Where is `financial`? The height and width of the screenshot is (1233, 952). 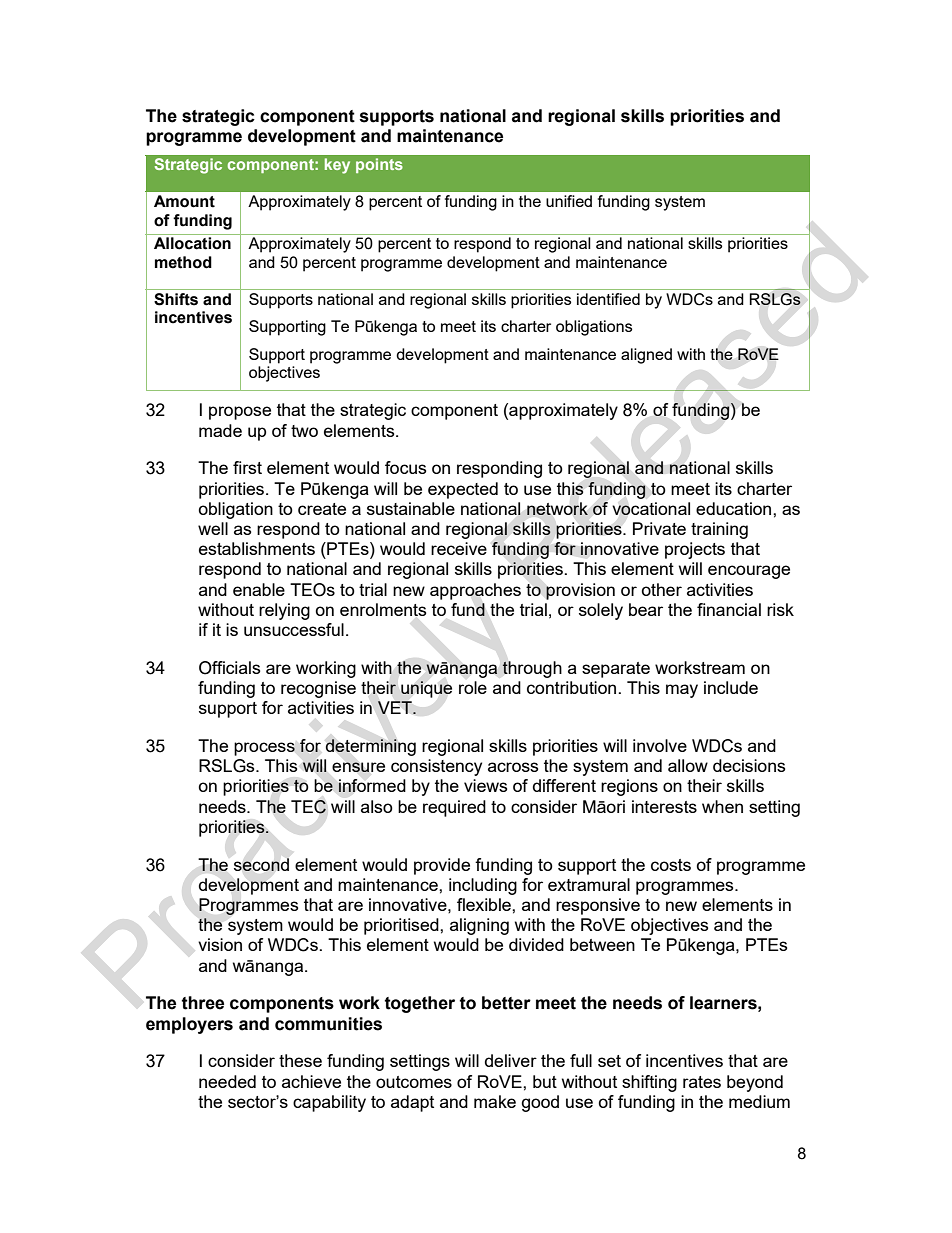
financial is located at coordinates (729, 609).
